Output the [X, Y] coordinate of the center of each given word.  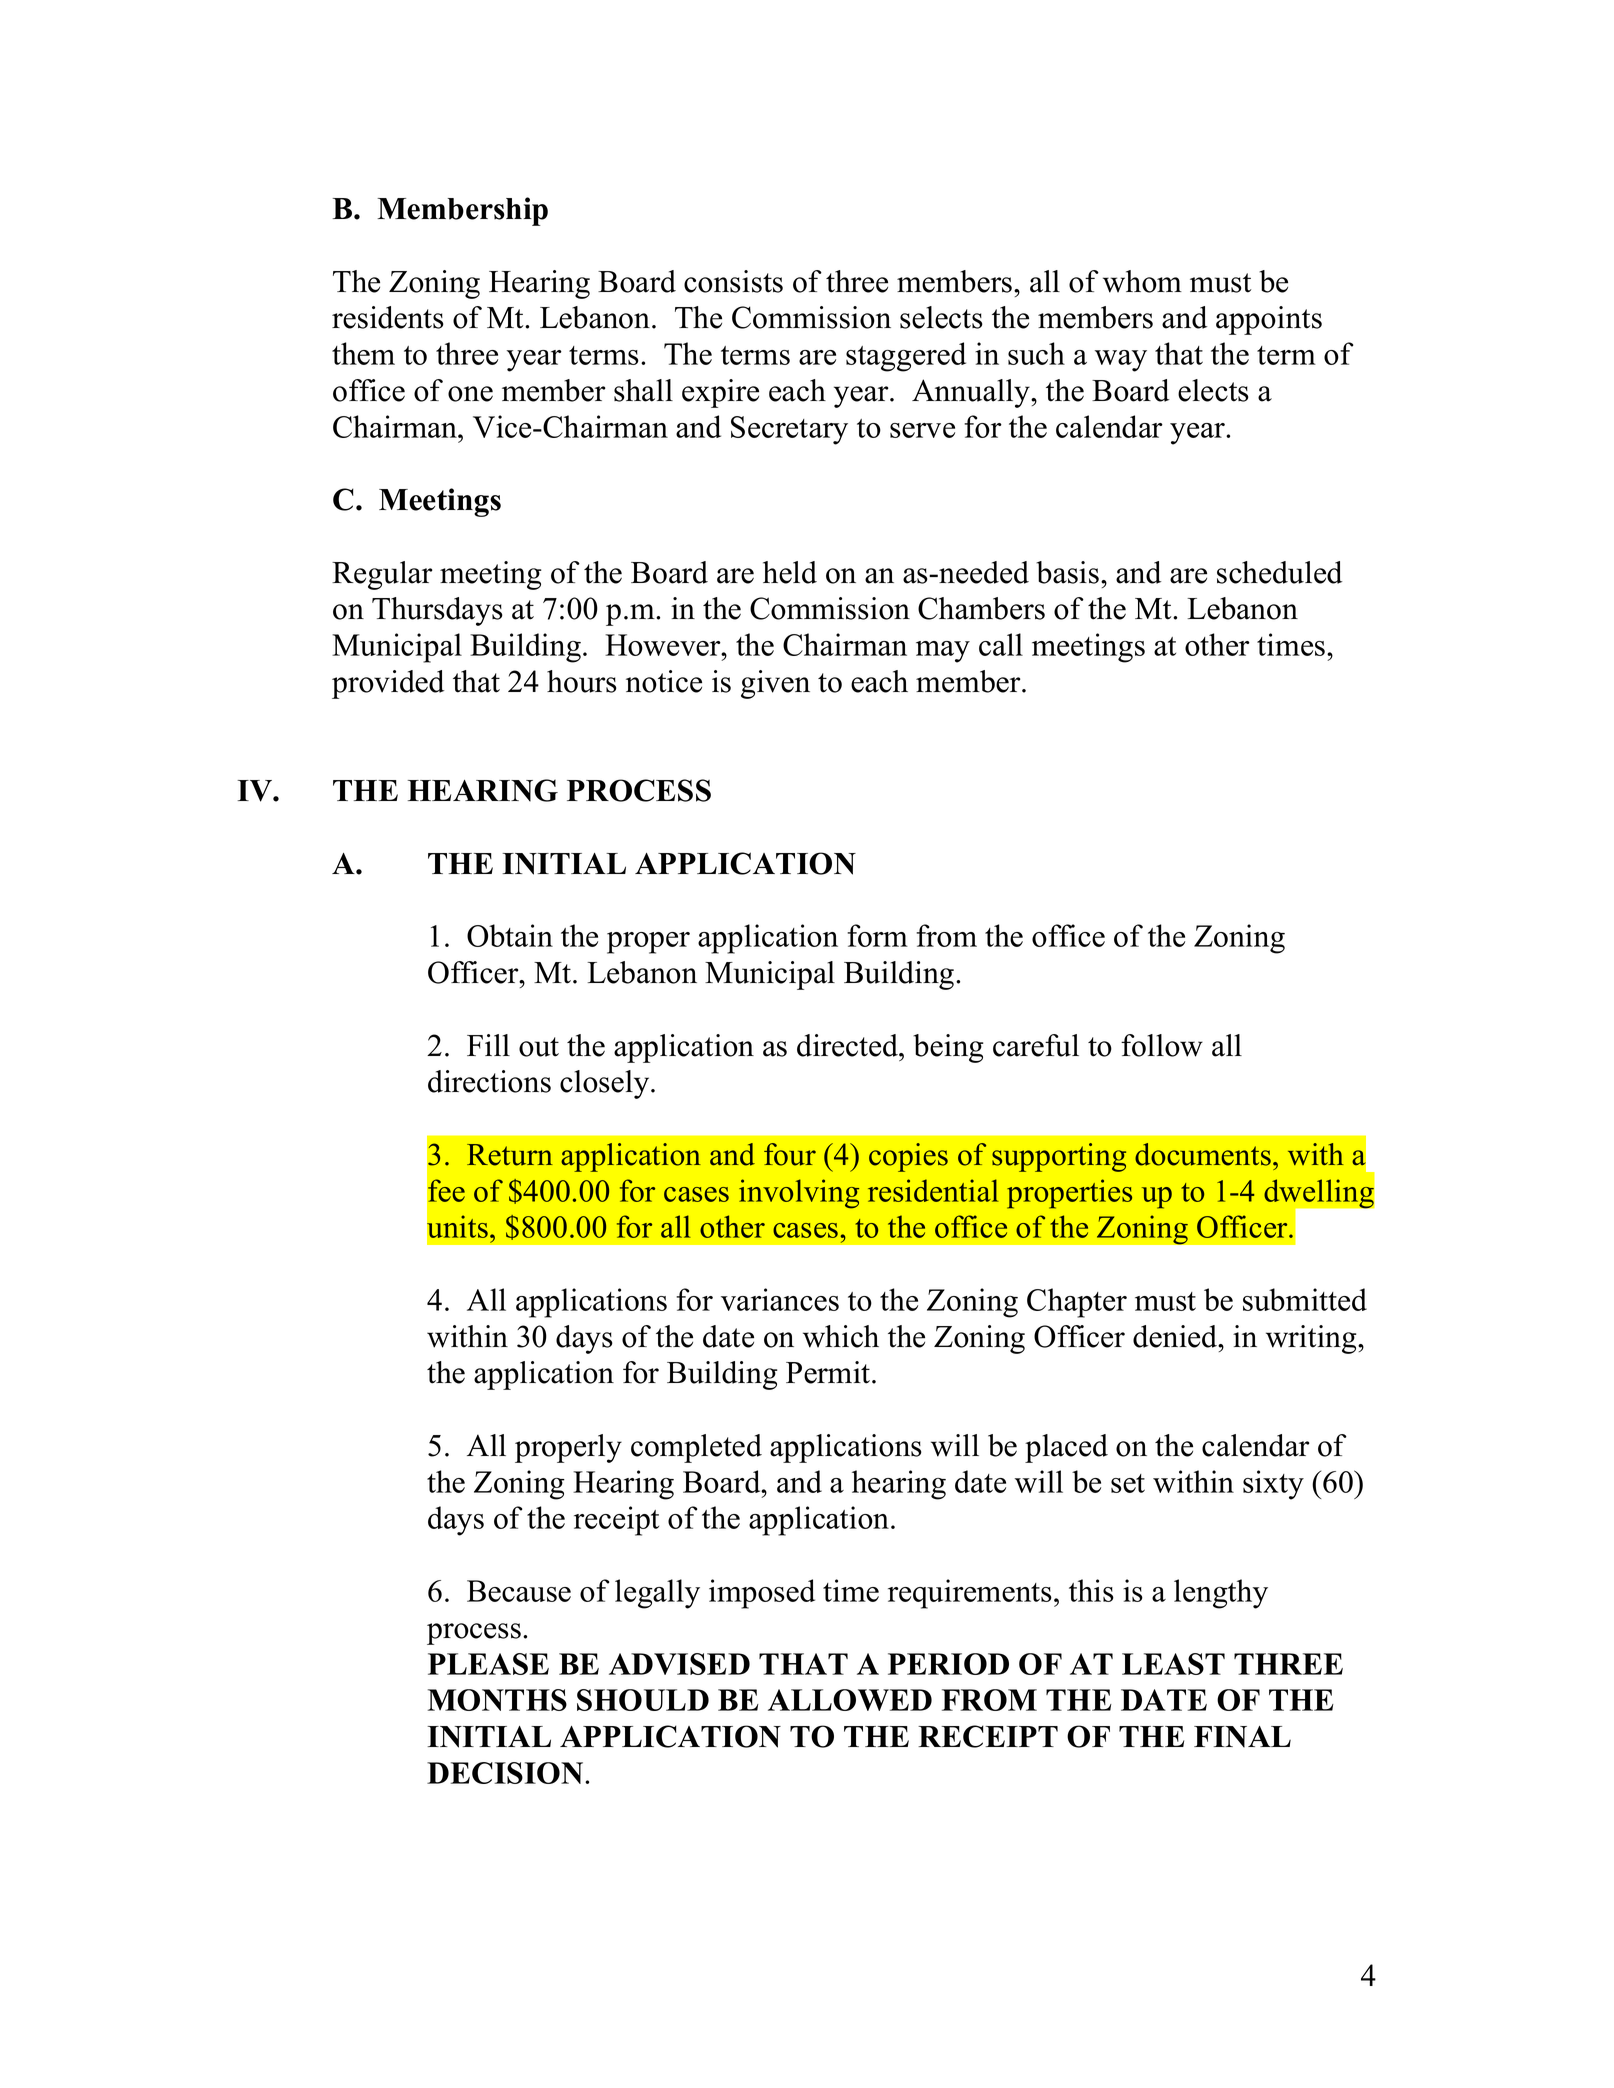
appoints [1269, 320]
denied [1176, 1336]
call [1001, 644]
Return [510, 1155]
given [775, 684]
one [470, 394]
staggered [906, 357]
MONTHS [497, 1700]
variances [780, 1299]
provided [388, 684]
